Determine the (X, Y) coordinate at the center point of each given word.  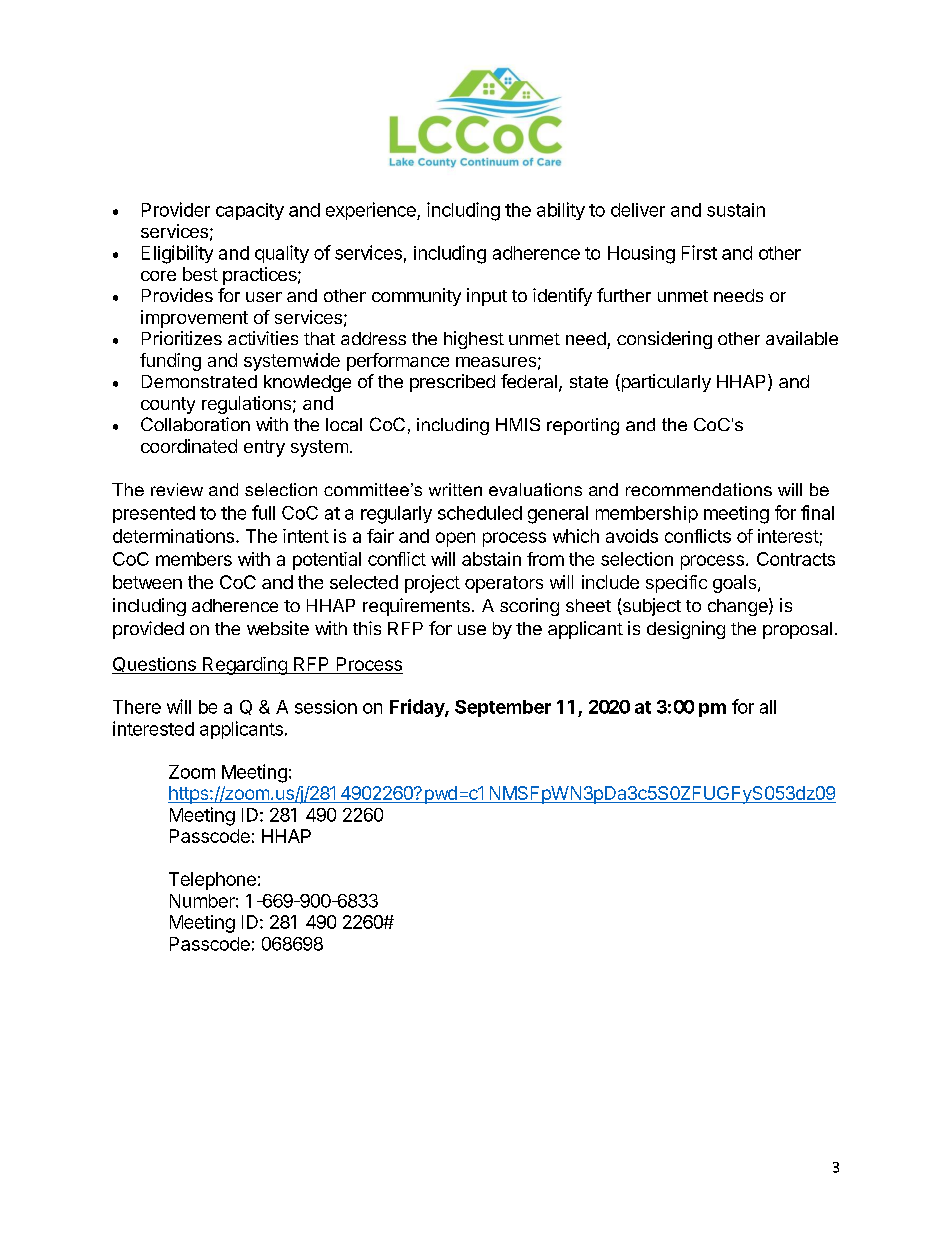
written (455, 489)
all (768, 707)
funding (170, 362)
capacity (250, 211)
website (278, 628)
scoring (529, 607)
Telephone (212, 881)
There (137, 707)
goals (736, 584)
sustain (736, 210)
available (802, 338)
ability (561, 211)
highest (474, 340)
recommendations (699, 489)
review (177, 489)
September (503, 708)
